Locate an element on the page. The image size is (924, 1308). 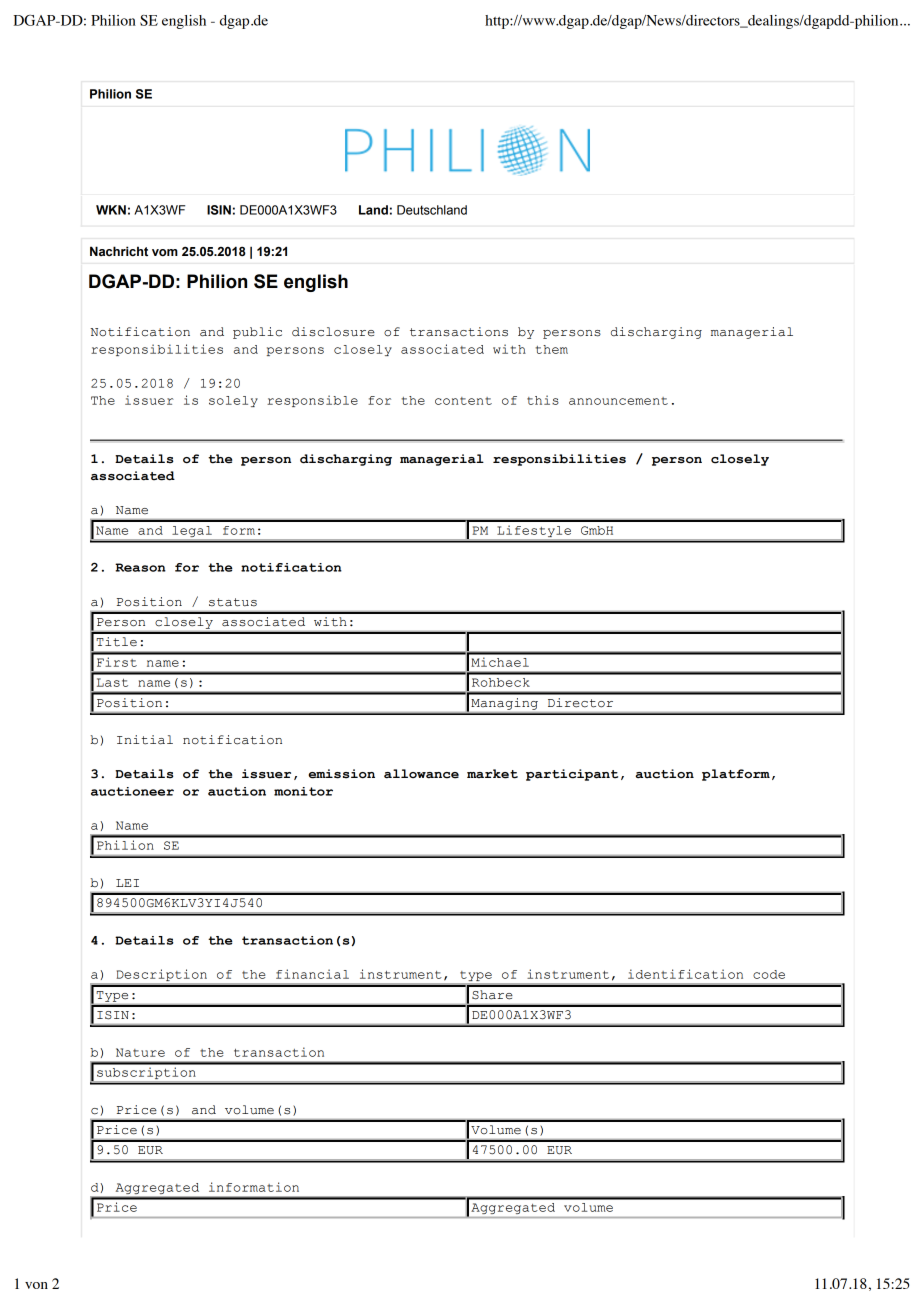
allowance is located at coordinates (421, 774).
